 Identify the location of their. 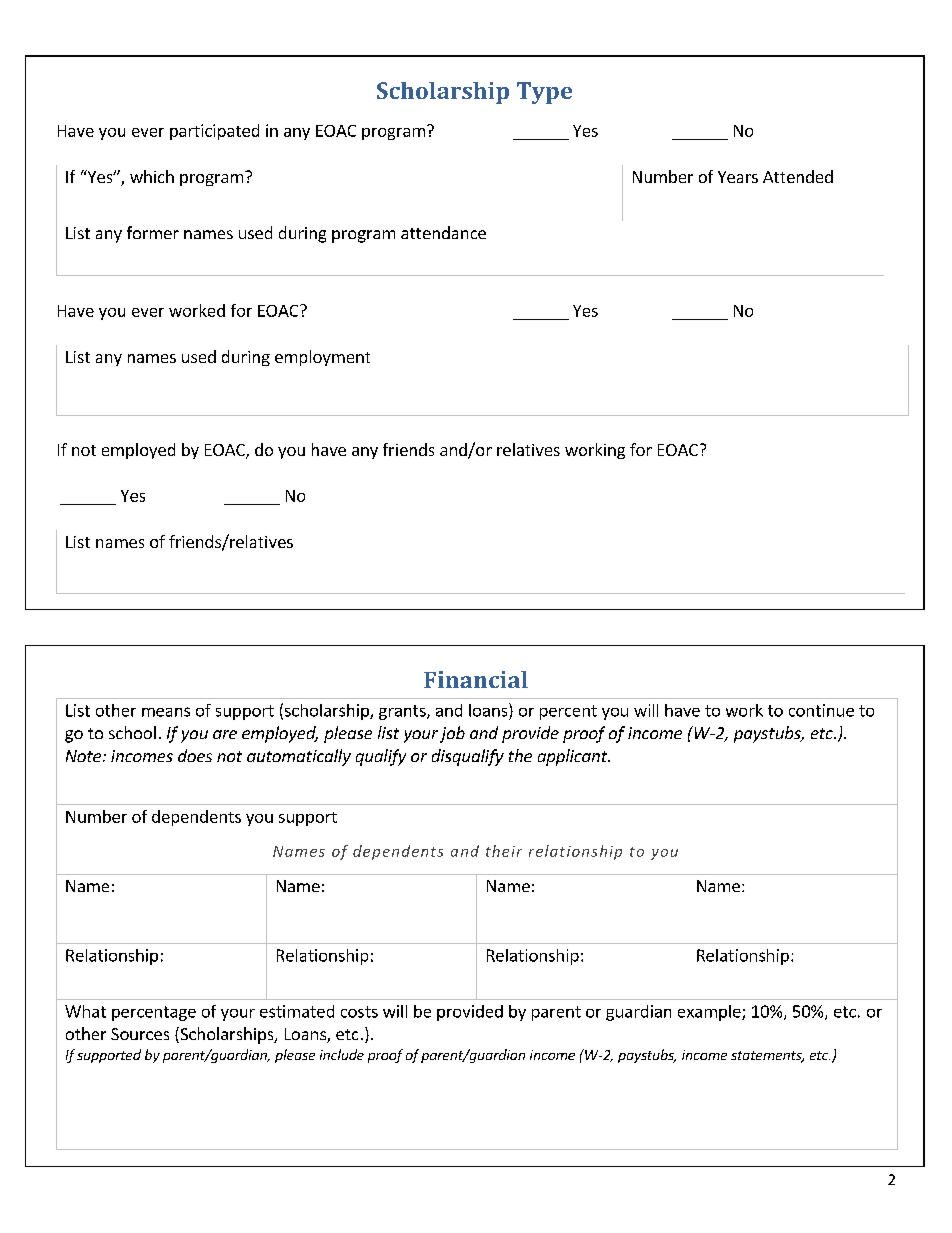
(504, 851).
